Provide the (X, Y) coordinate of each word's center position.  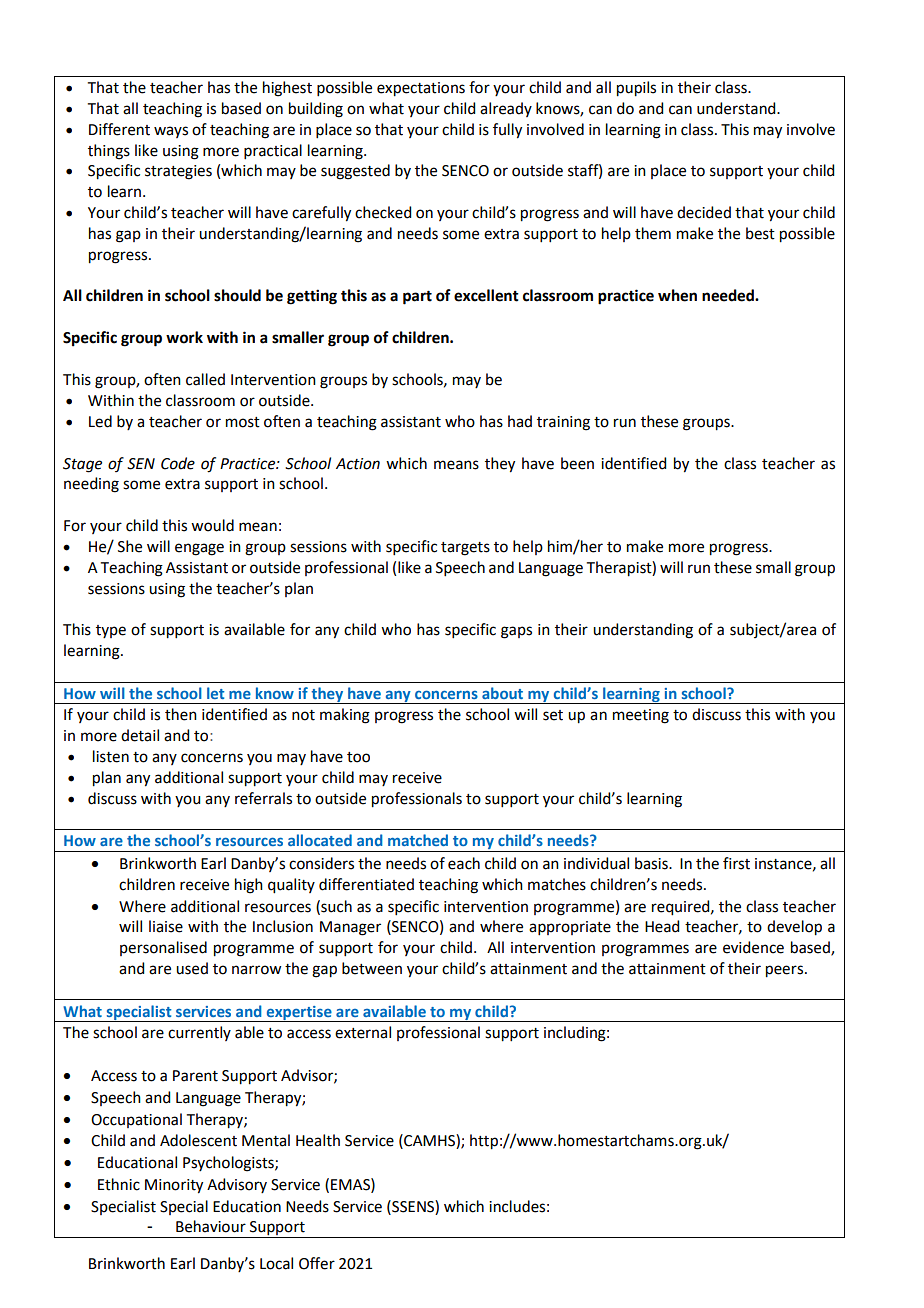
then (181, 714)
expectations (421, 89)
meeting (641, 716)
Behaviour (211, 1226)
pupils (636, 89)
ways (171, 132)
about (502, 693)
